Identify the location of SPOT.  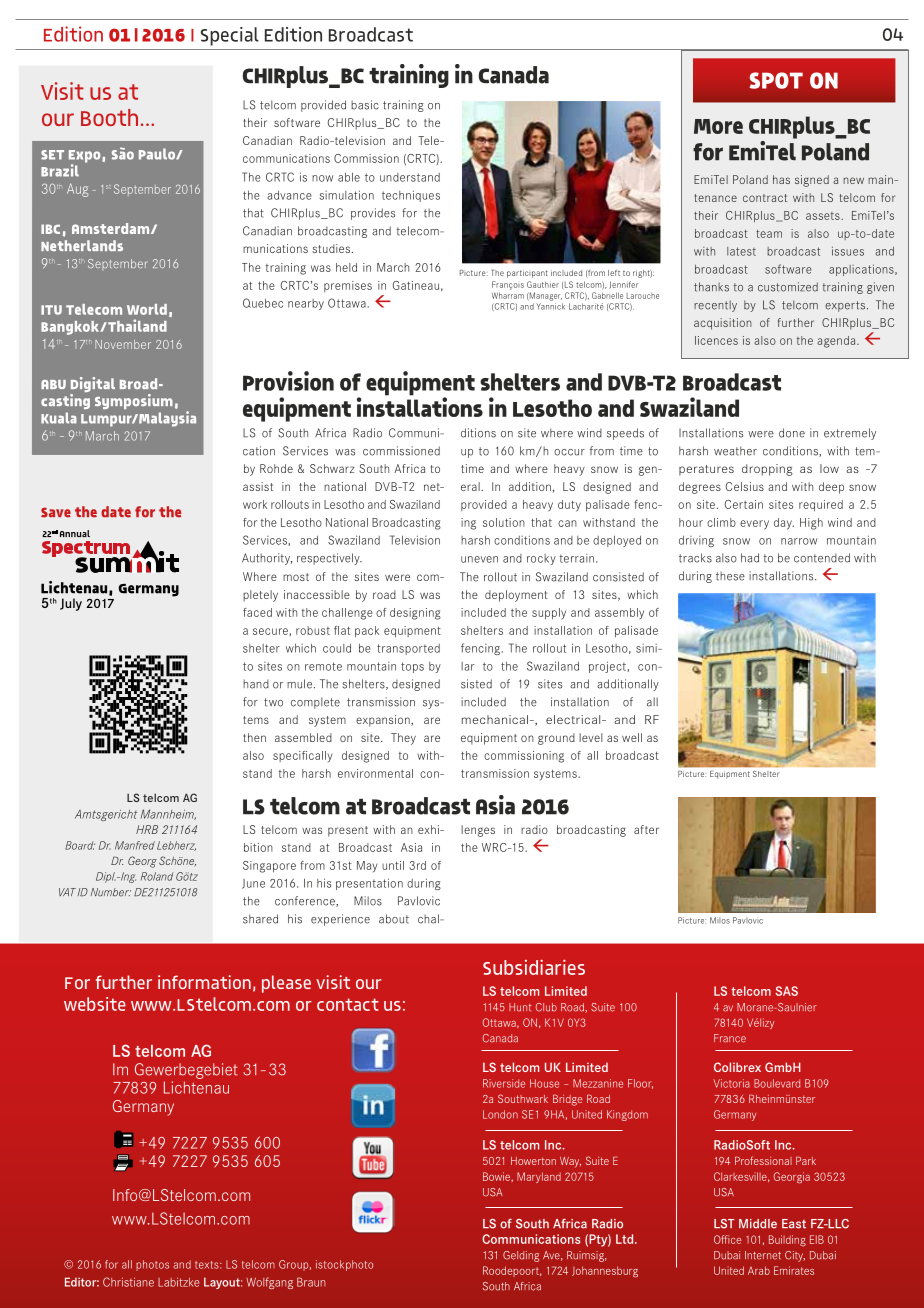
(776, 80).
